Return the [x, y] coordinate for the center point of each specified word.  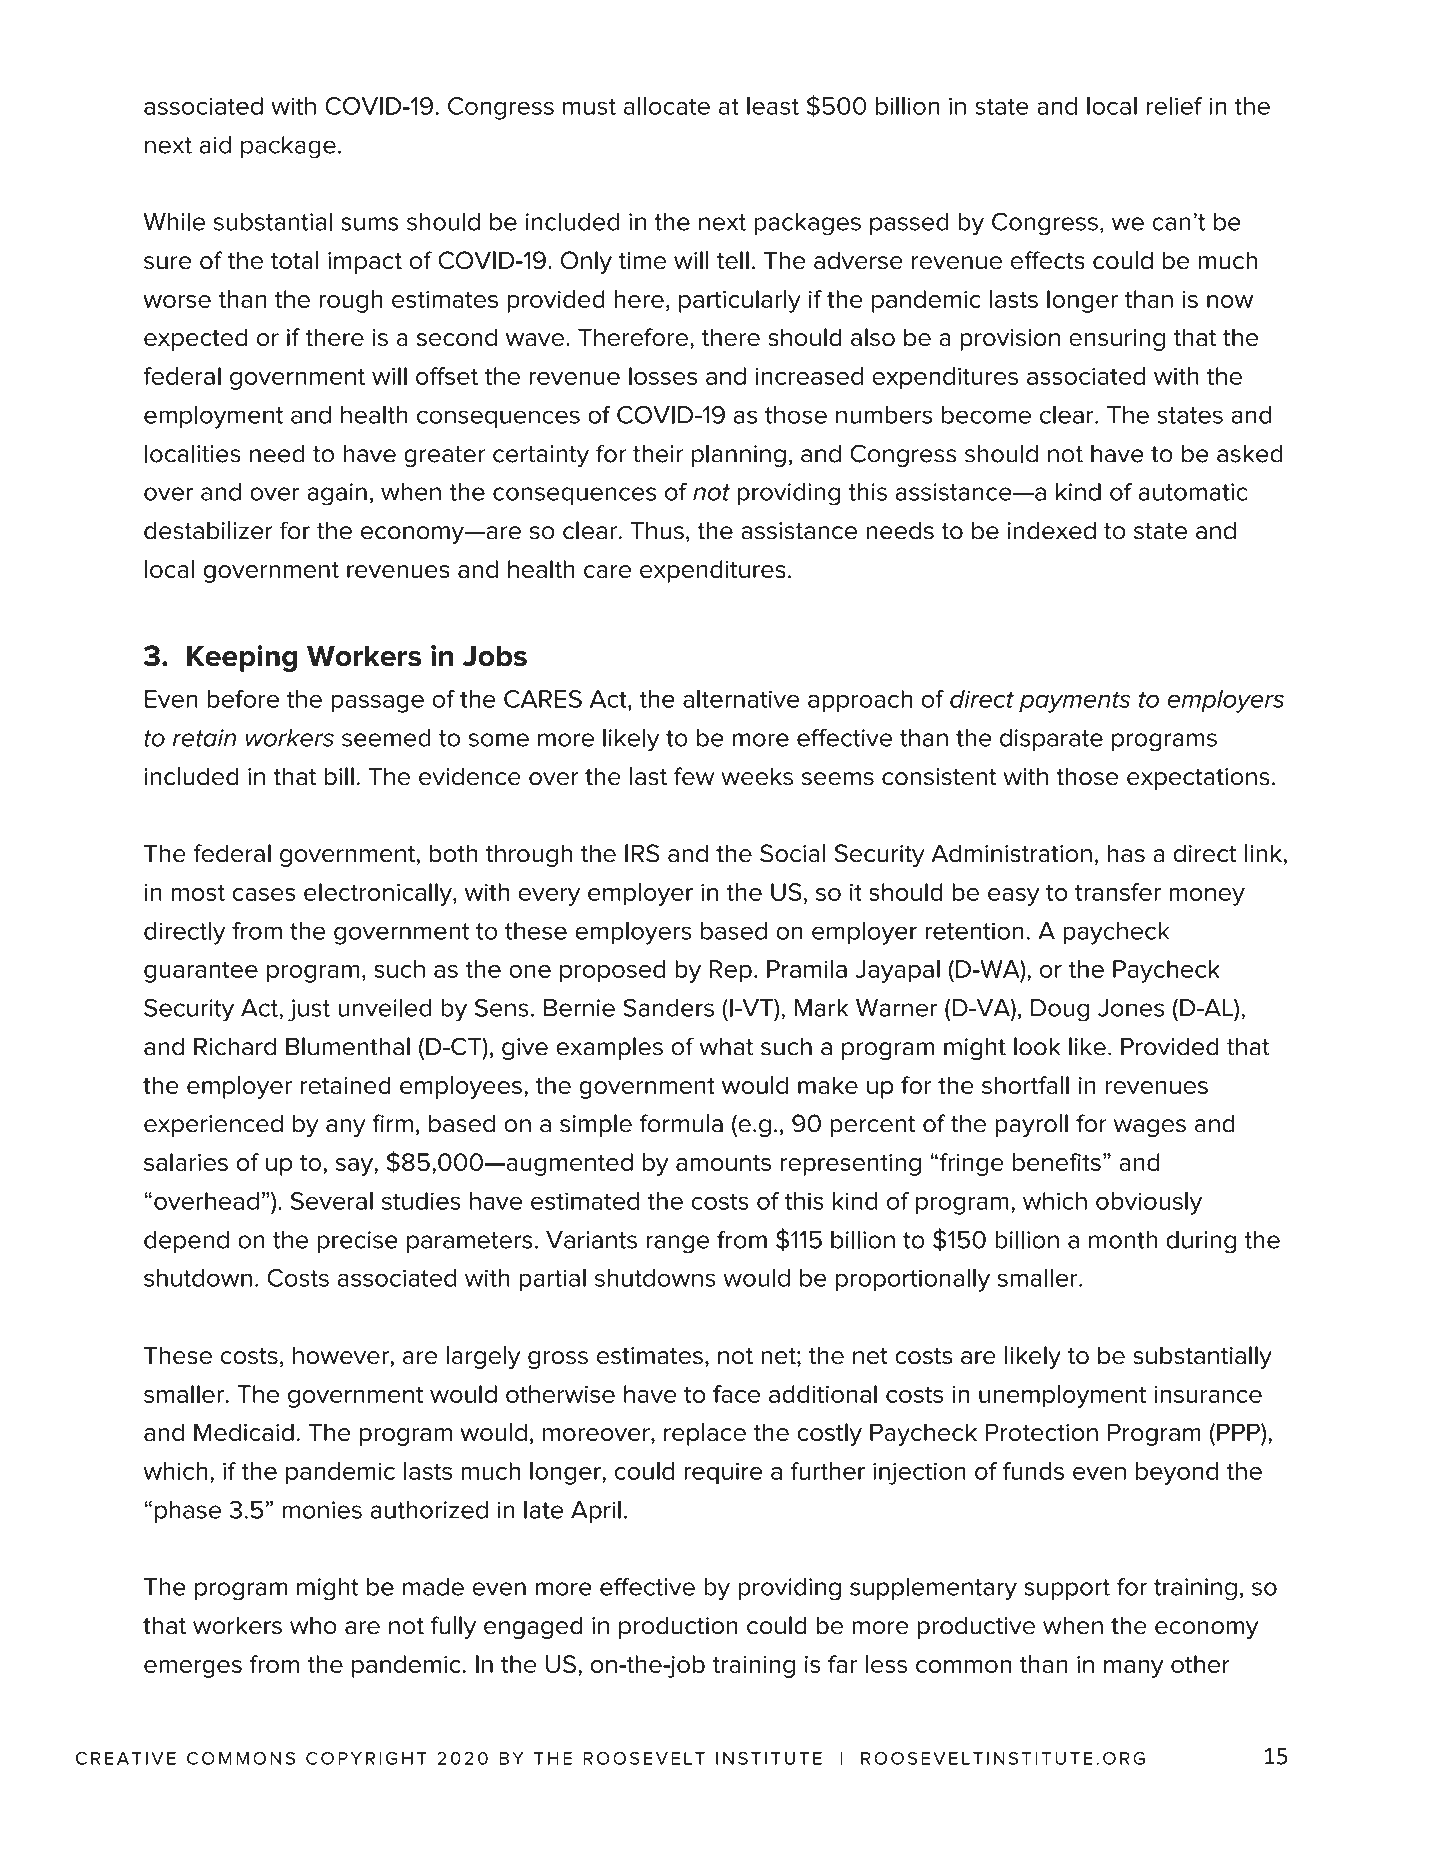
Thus [657, 531]
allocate [667, 106]
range [678, 1244]
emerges [193, 1669]
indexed [1052, 531]
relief [1175, 106]
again [337, 494]
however [342, 1355]
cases [264, 894]
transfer [1118, 892]
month [1123, 1240]
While [174, 222]
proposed [612, 971]
